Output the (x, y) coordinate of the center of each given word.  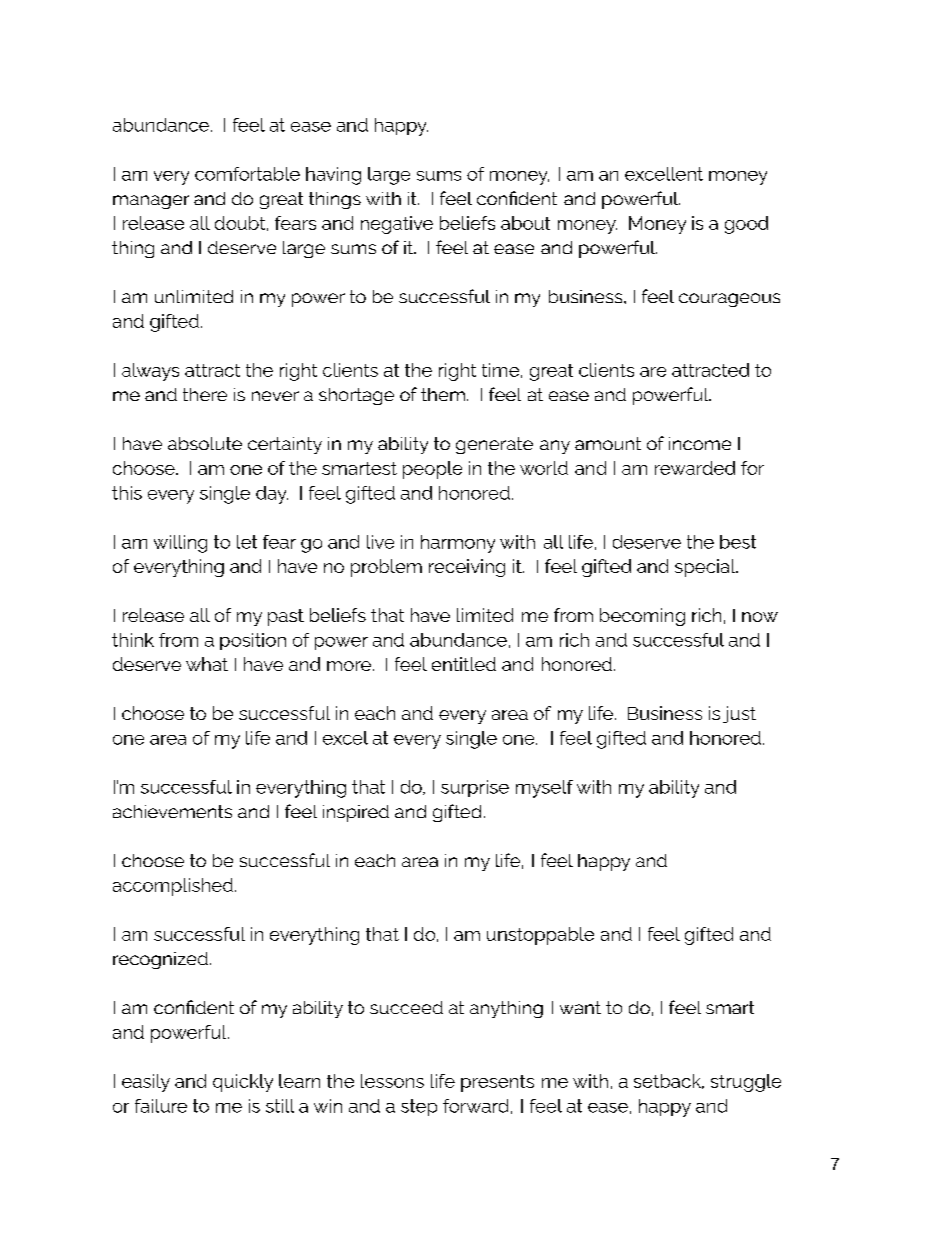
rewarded (695, 468)
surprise (475, 788)
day (272, 495)
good (746, 225)
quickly (243, 1083)
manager (151, 202)
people (432, 470)
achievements (172, 811)
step (419, 1107)
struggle (746, 1083)
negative (397, 225)
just (739, 714)
